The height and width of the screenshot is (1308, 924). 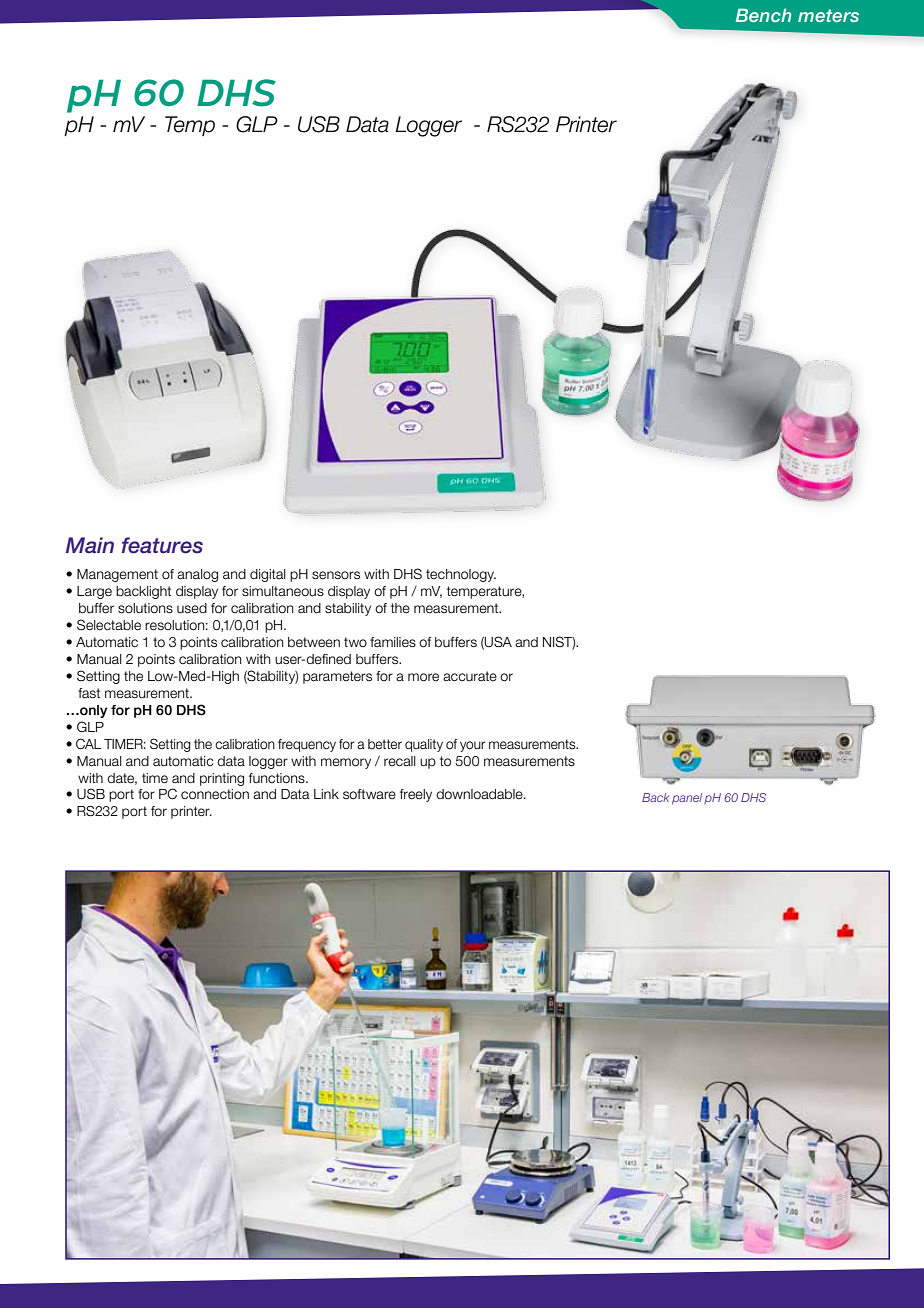 I want to click on printing, so click(x=222, y=779).
